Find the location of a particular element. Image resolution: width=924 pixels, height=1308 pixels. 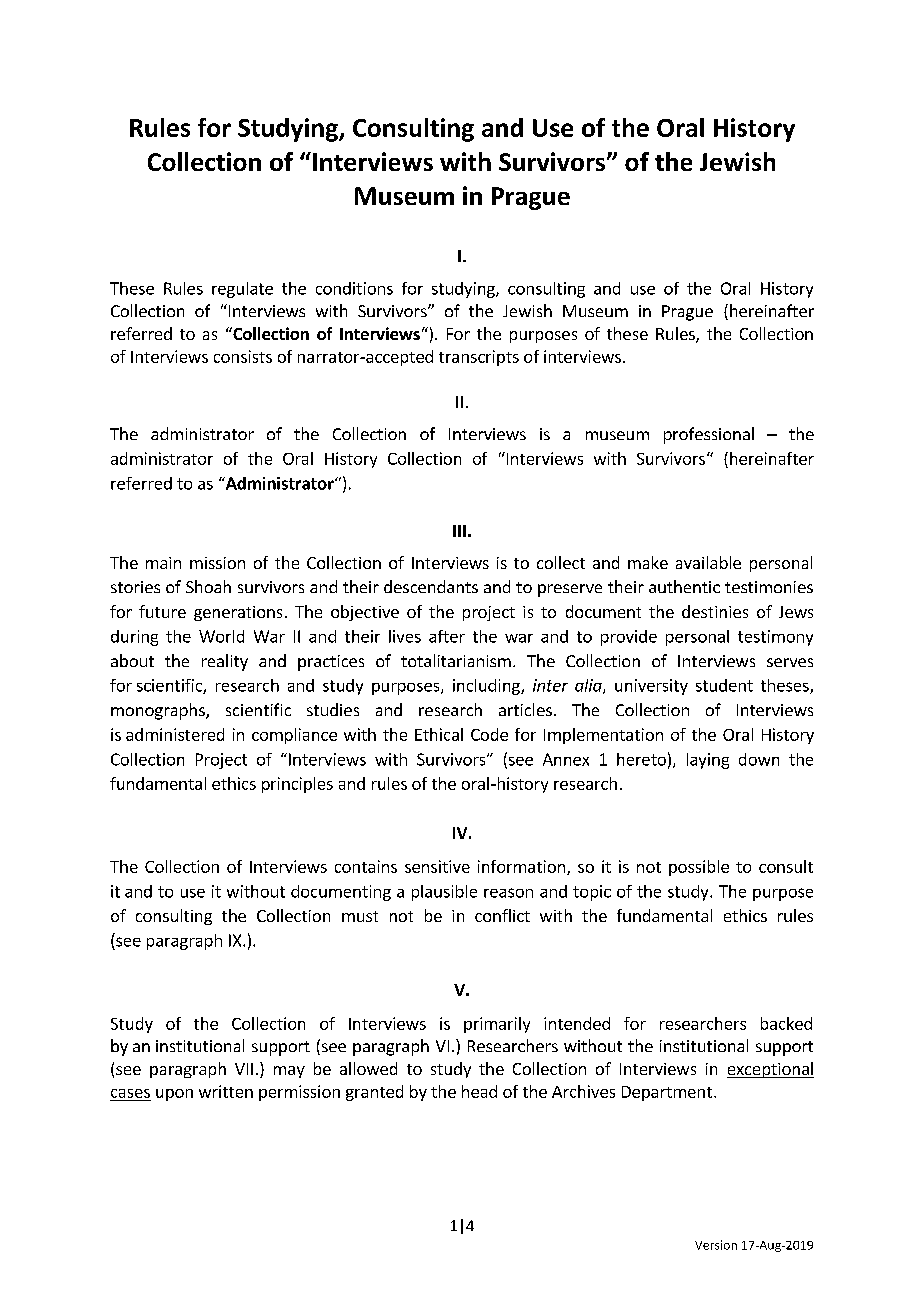

administered is located at coordinates (175, 734).
